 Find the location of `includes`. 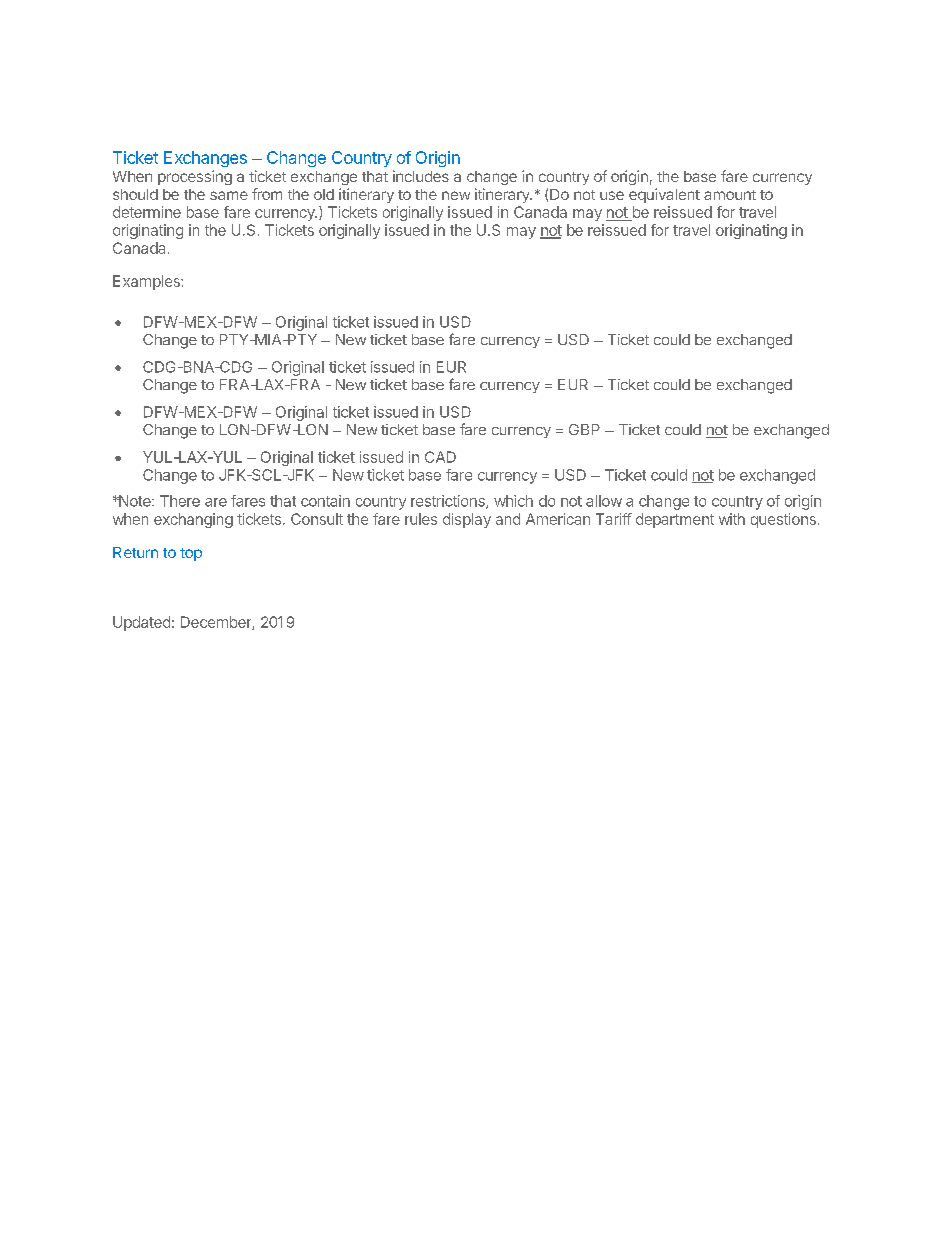

includes is located at coordinates (421, 176).
